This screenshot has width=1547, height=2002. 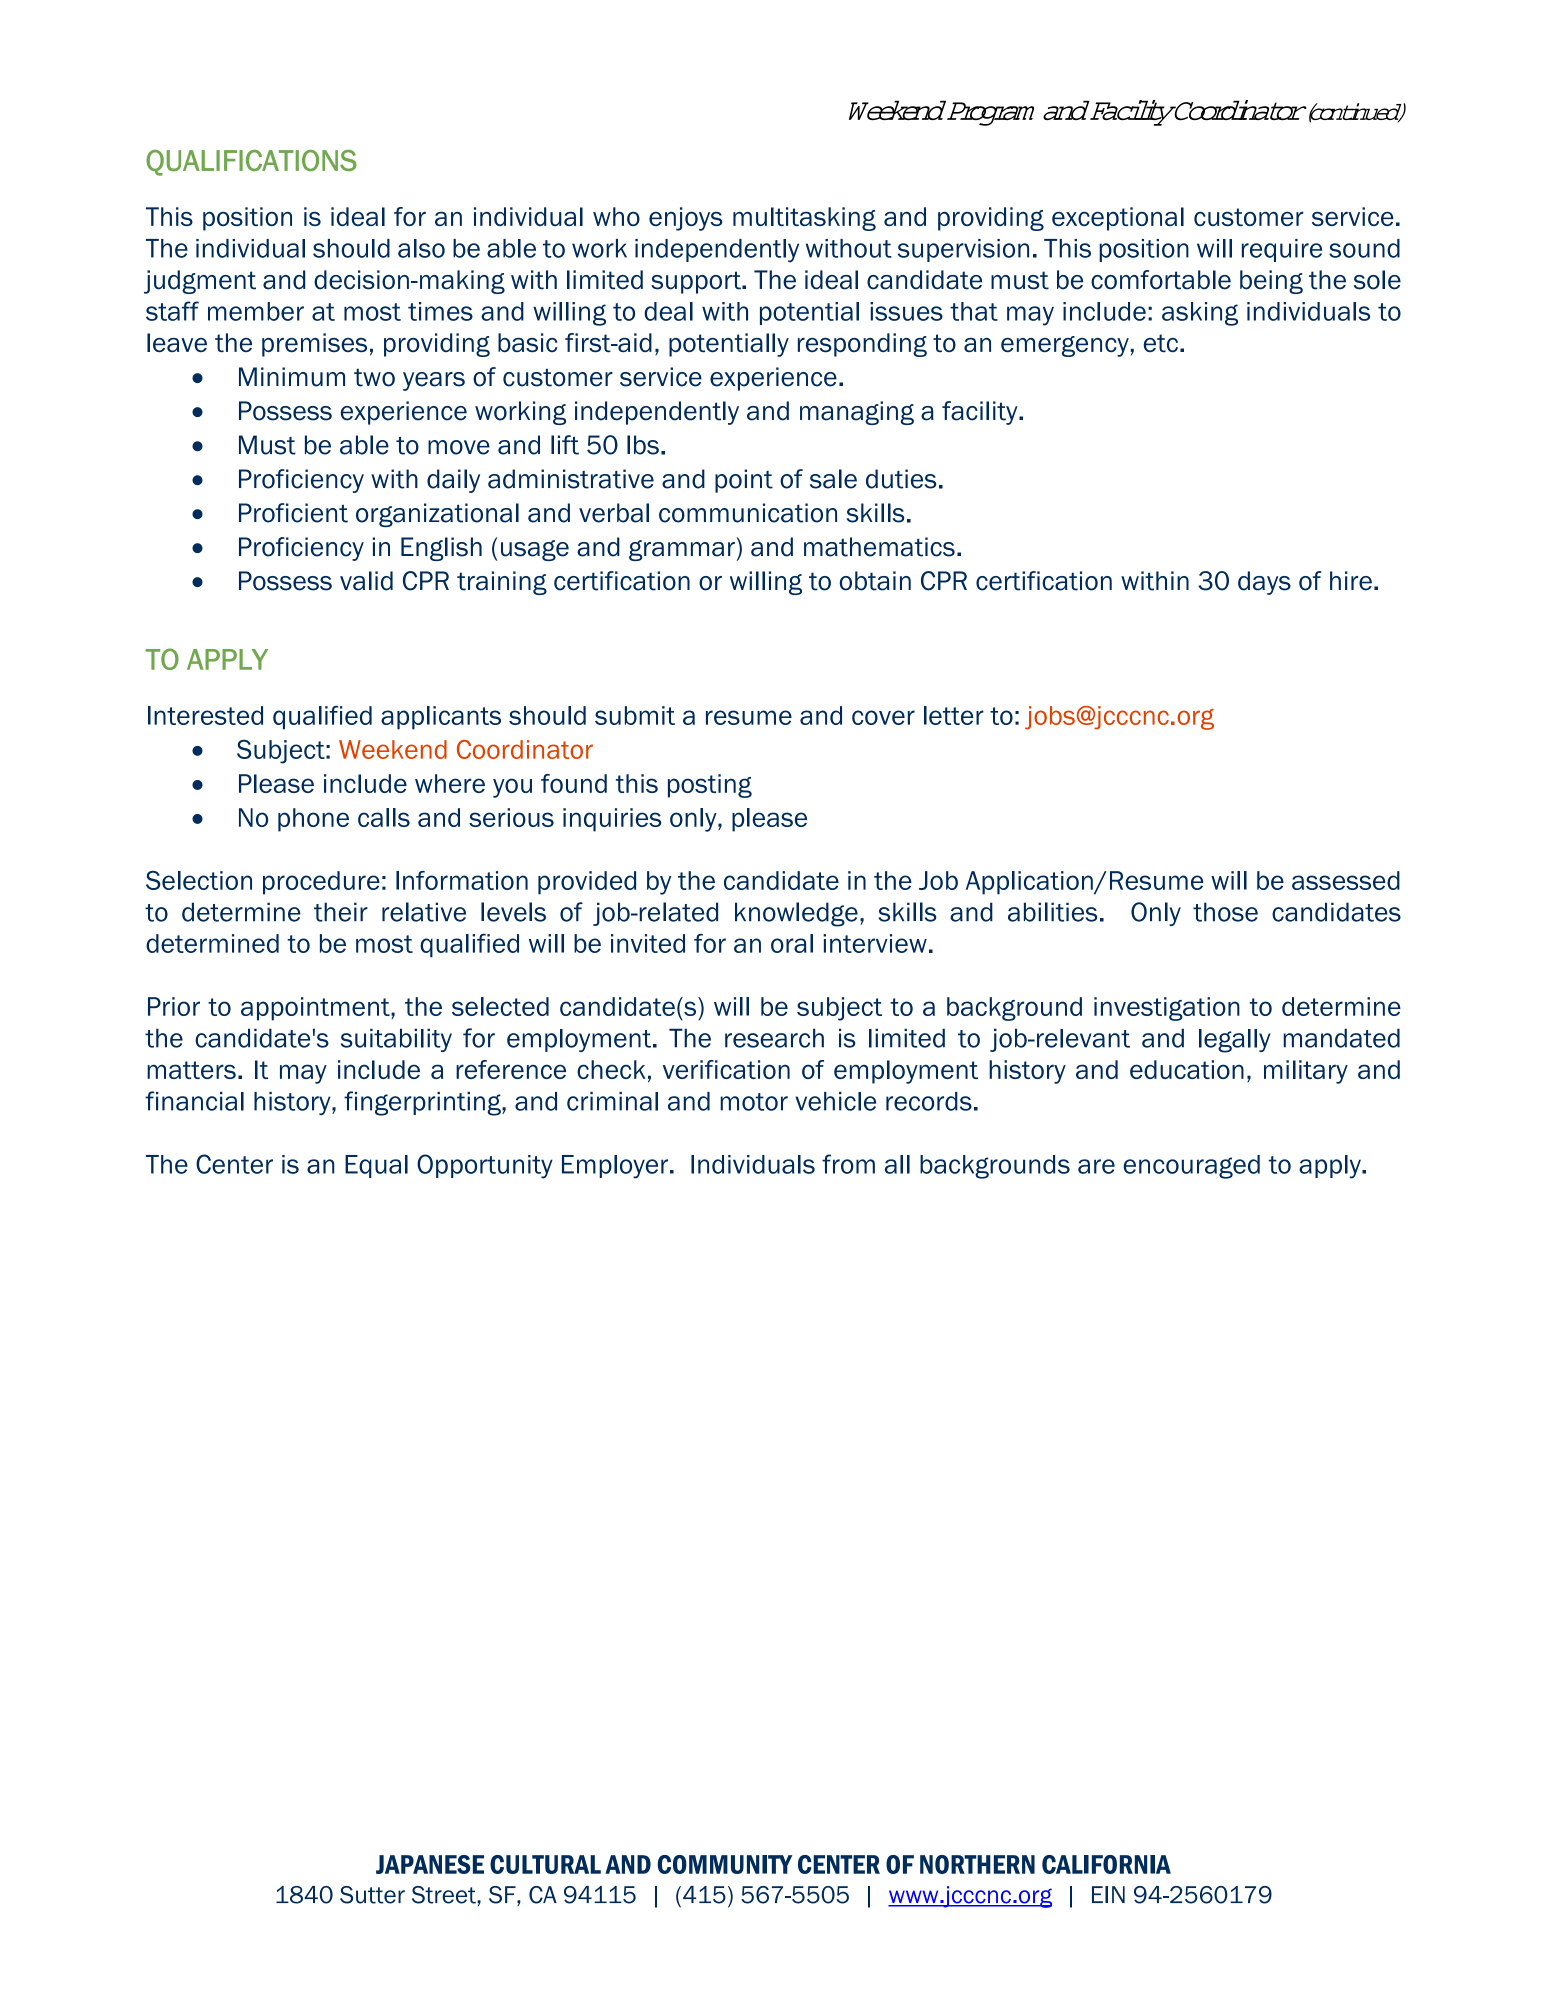 What do you see at coordinates (293, 513) in the screenshot?
I see `Proficient` at bounding box center [293, 513].
